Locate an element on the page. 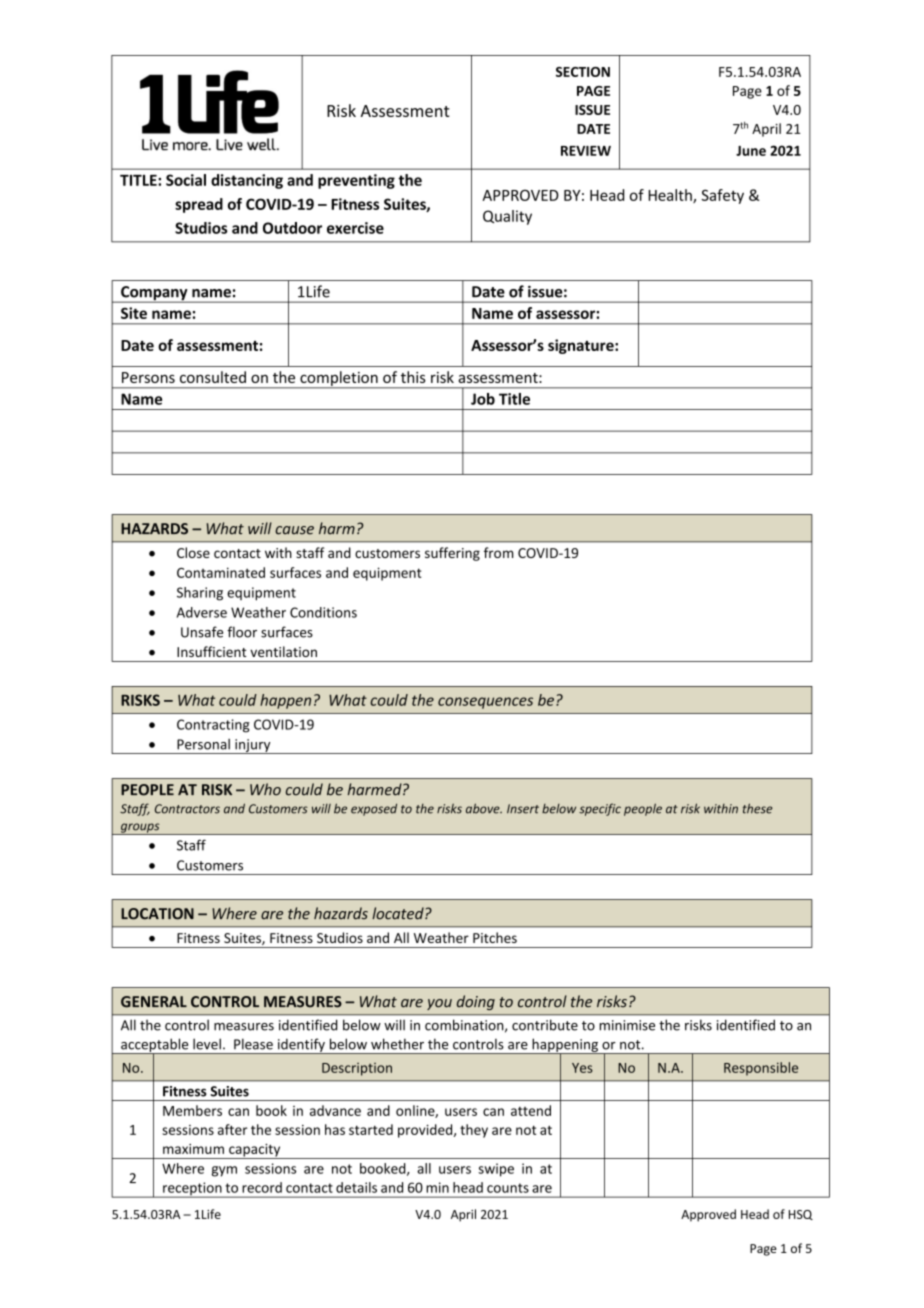  Responsible is located at coordinates (761, 1069).
